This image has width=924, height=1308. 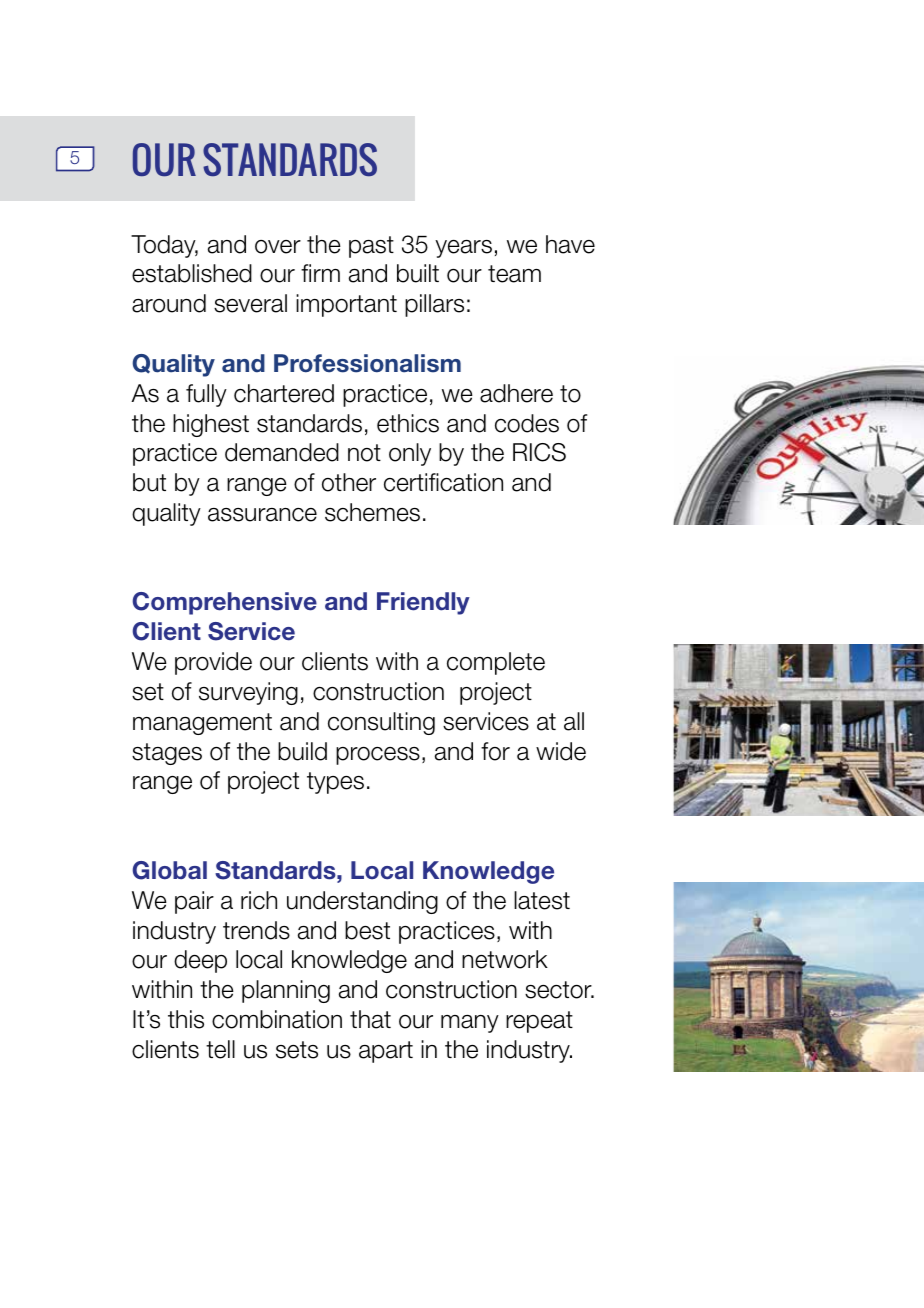 What do you see at coordinates (370, 1019) in the image?
I see `that` at bounding box center [370, 1019].
